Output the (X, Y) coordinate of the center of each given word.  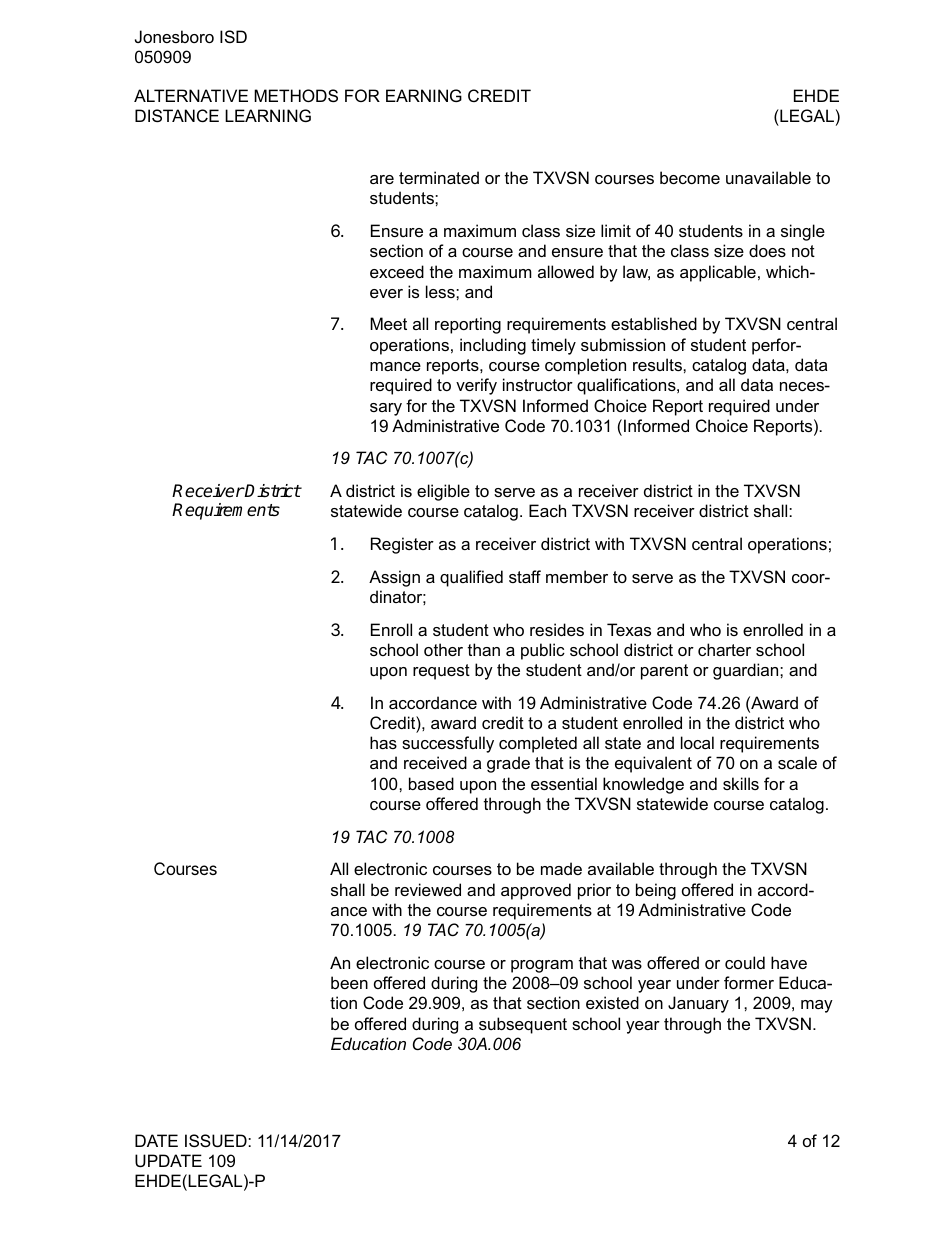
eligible (443, 492)
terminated (439, 177)
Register (402, 545)
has (383, 742)
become (690, 177)
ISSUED (217, 1140)
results (658, 364)
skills (741, 783)
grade (508, 764)
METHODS (296, 95)
